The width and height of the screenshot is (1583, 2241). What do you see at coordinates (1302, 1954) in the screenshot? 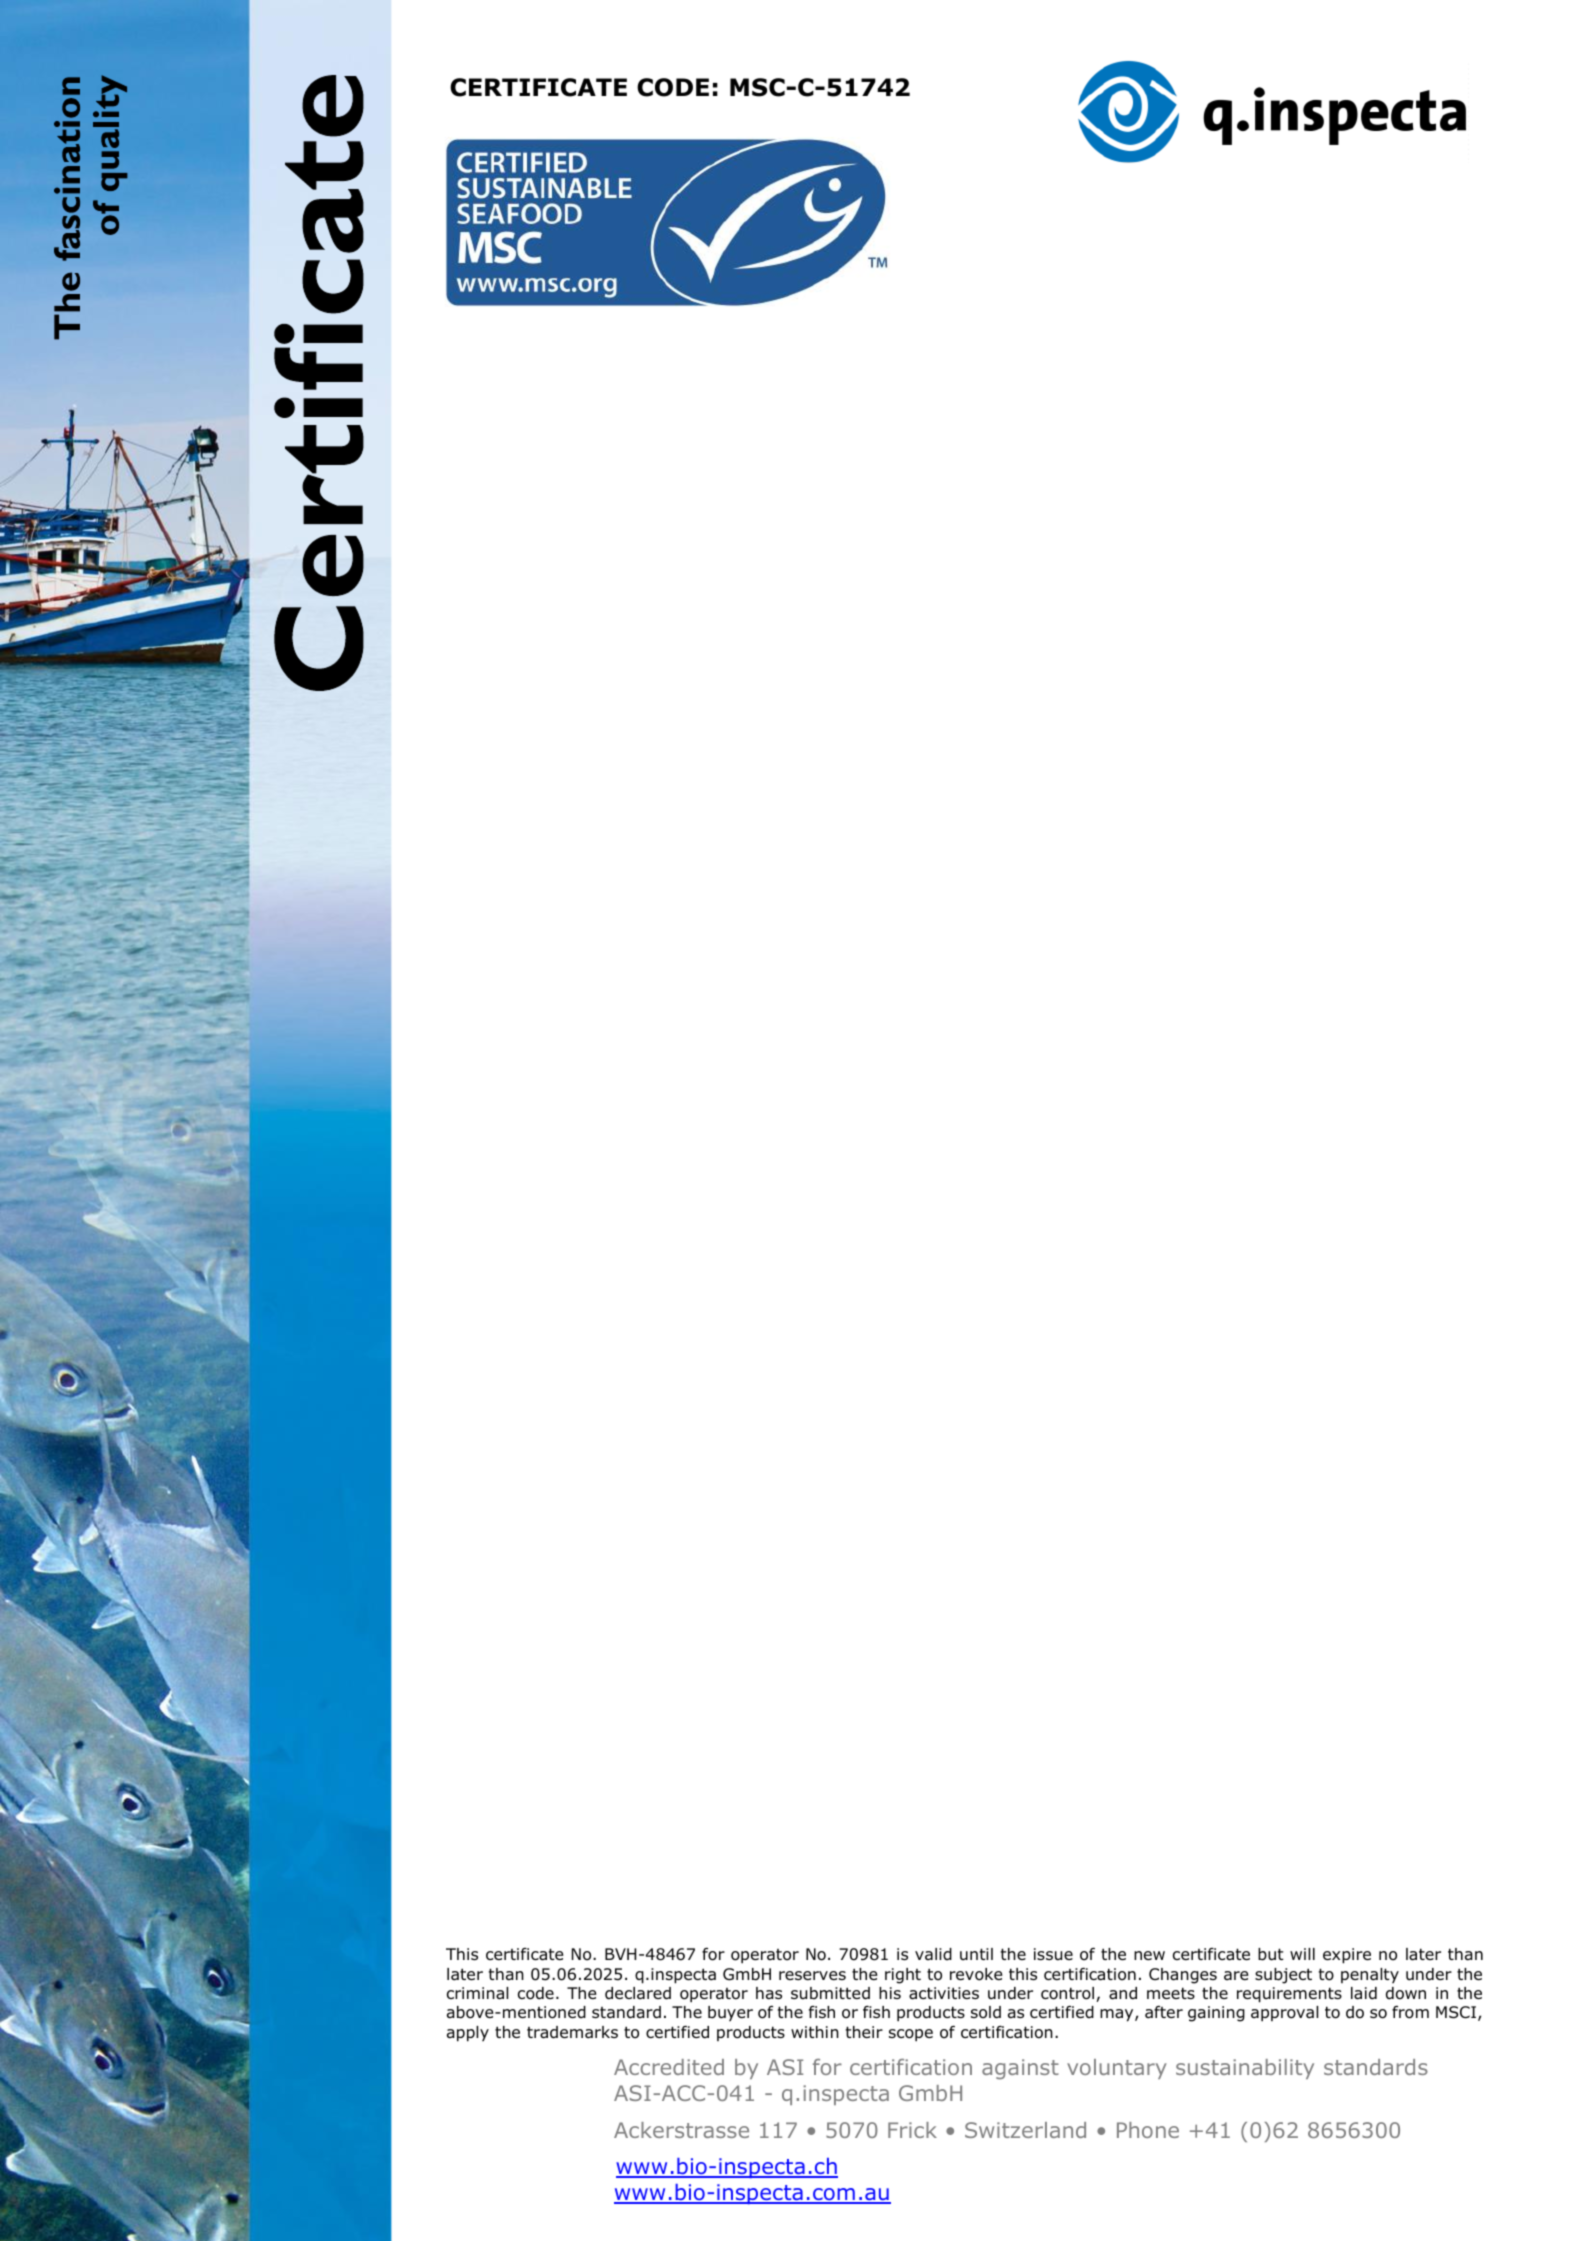
I see `will` at bounding box center [1302, 1954].
